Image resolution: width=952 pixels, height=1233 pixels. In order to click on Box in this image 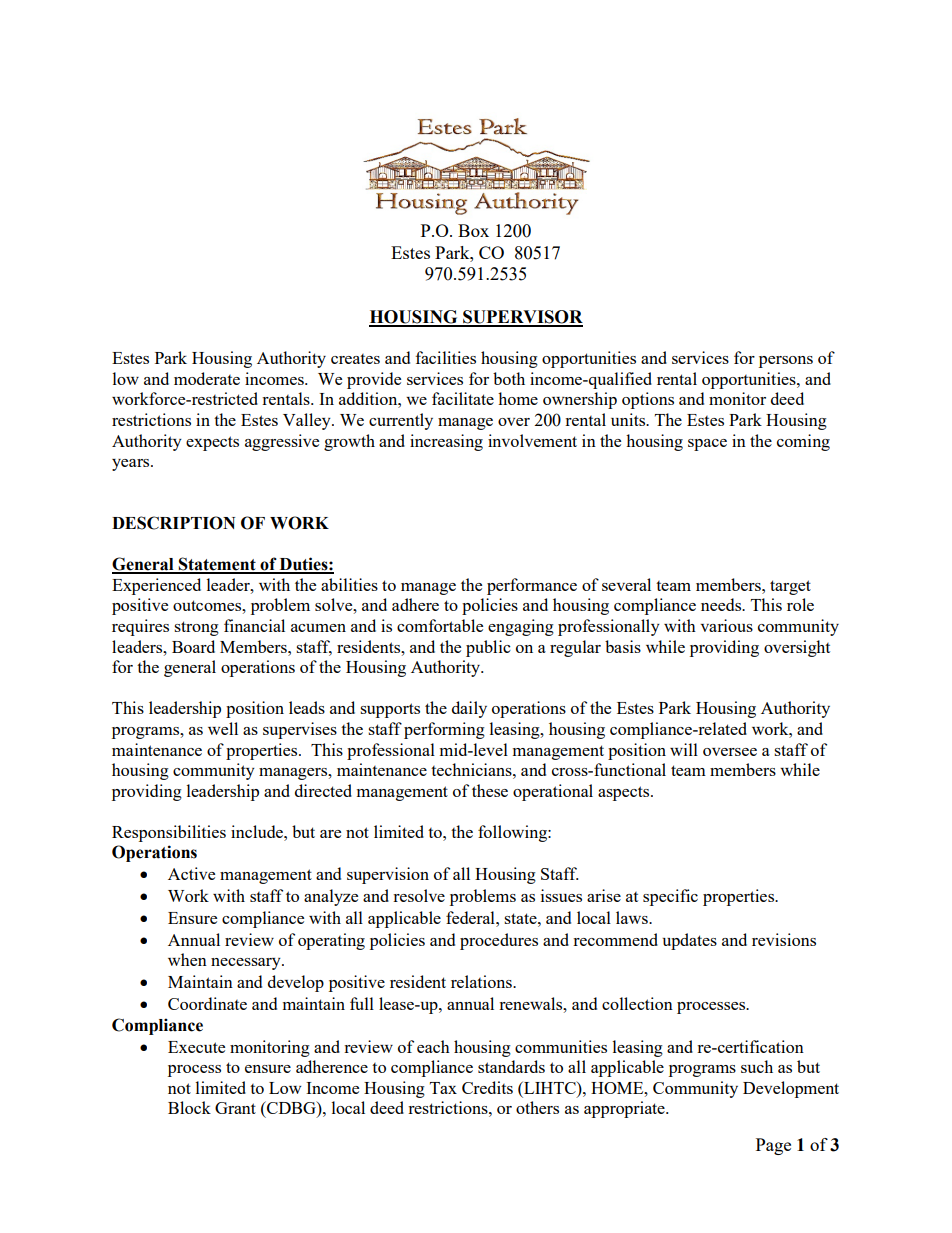, I will do `click(473, 230)`.
